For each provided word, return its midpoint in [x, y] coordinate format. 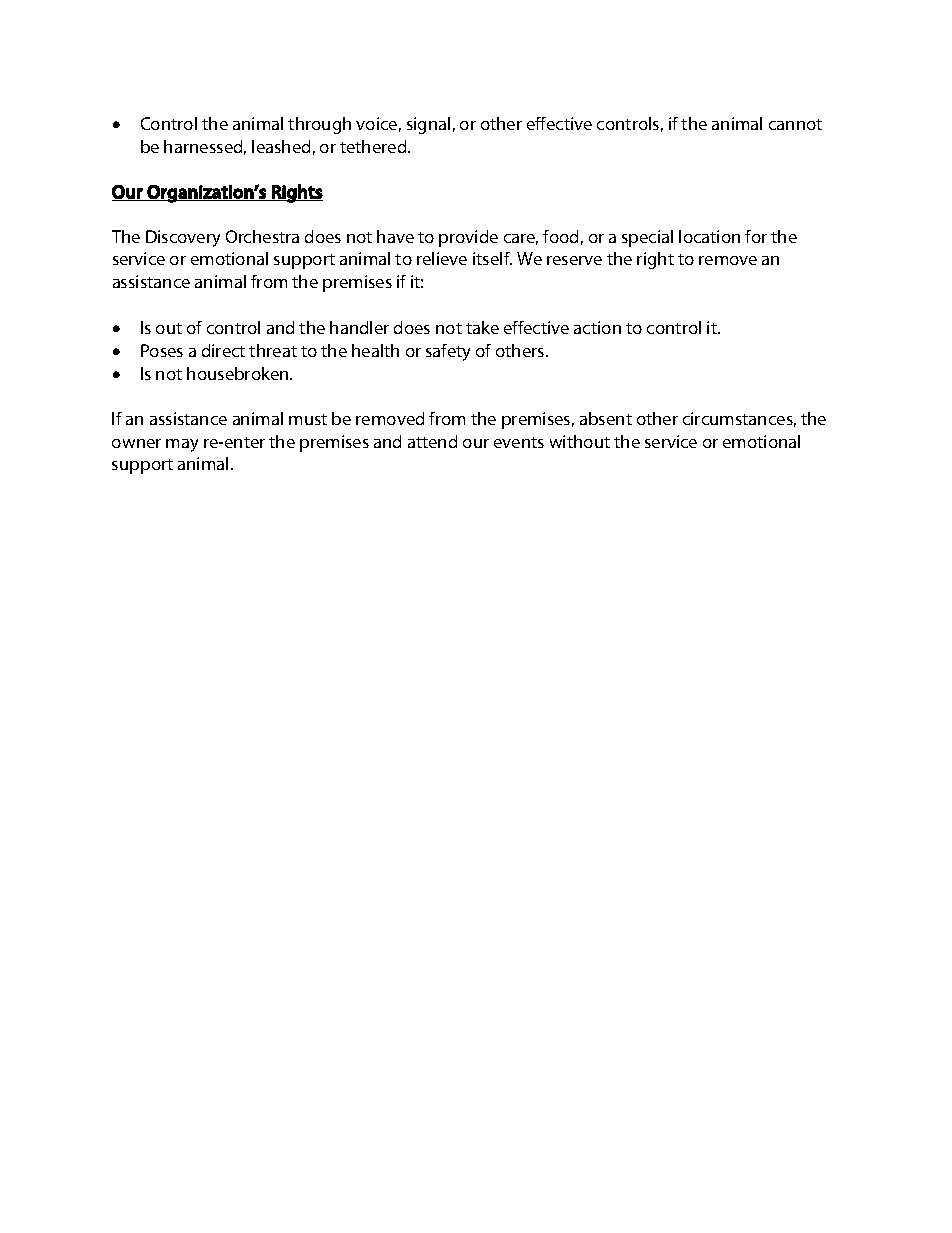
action [597, 327]
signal [428, 125]
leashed [281, 146]
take [482, 327]
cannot [795, 124]
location [709, 236]
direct [223, 350]
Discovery [183, 238]
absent [606, 418]
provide [468, 238]
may [182, 445]
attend [432, 441]
